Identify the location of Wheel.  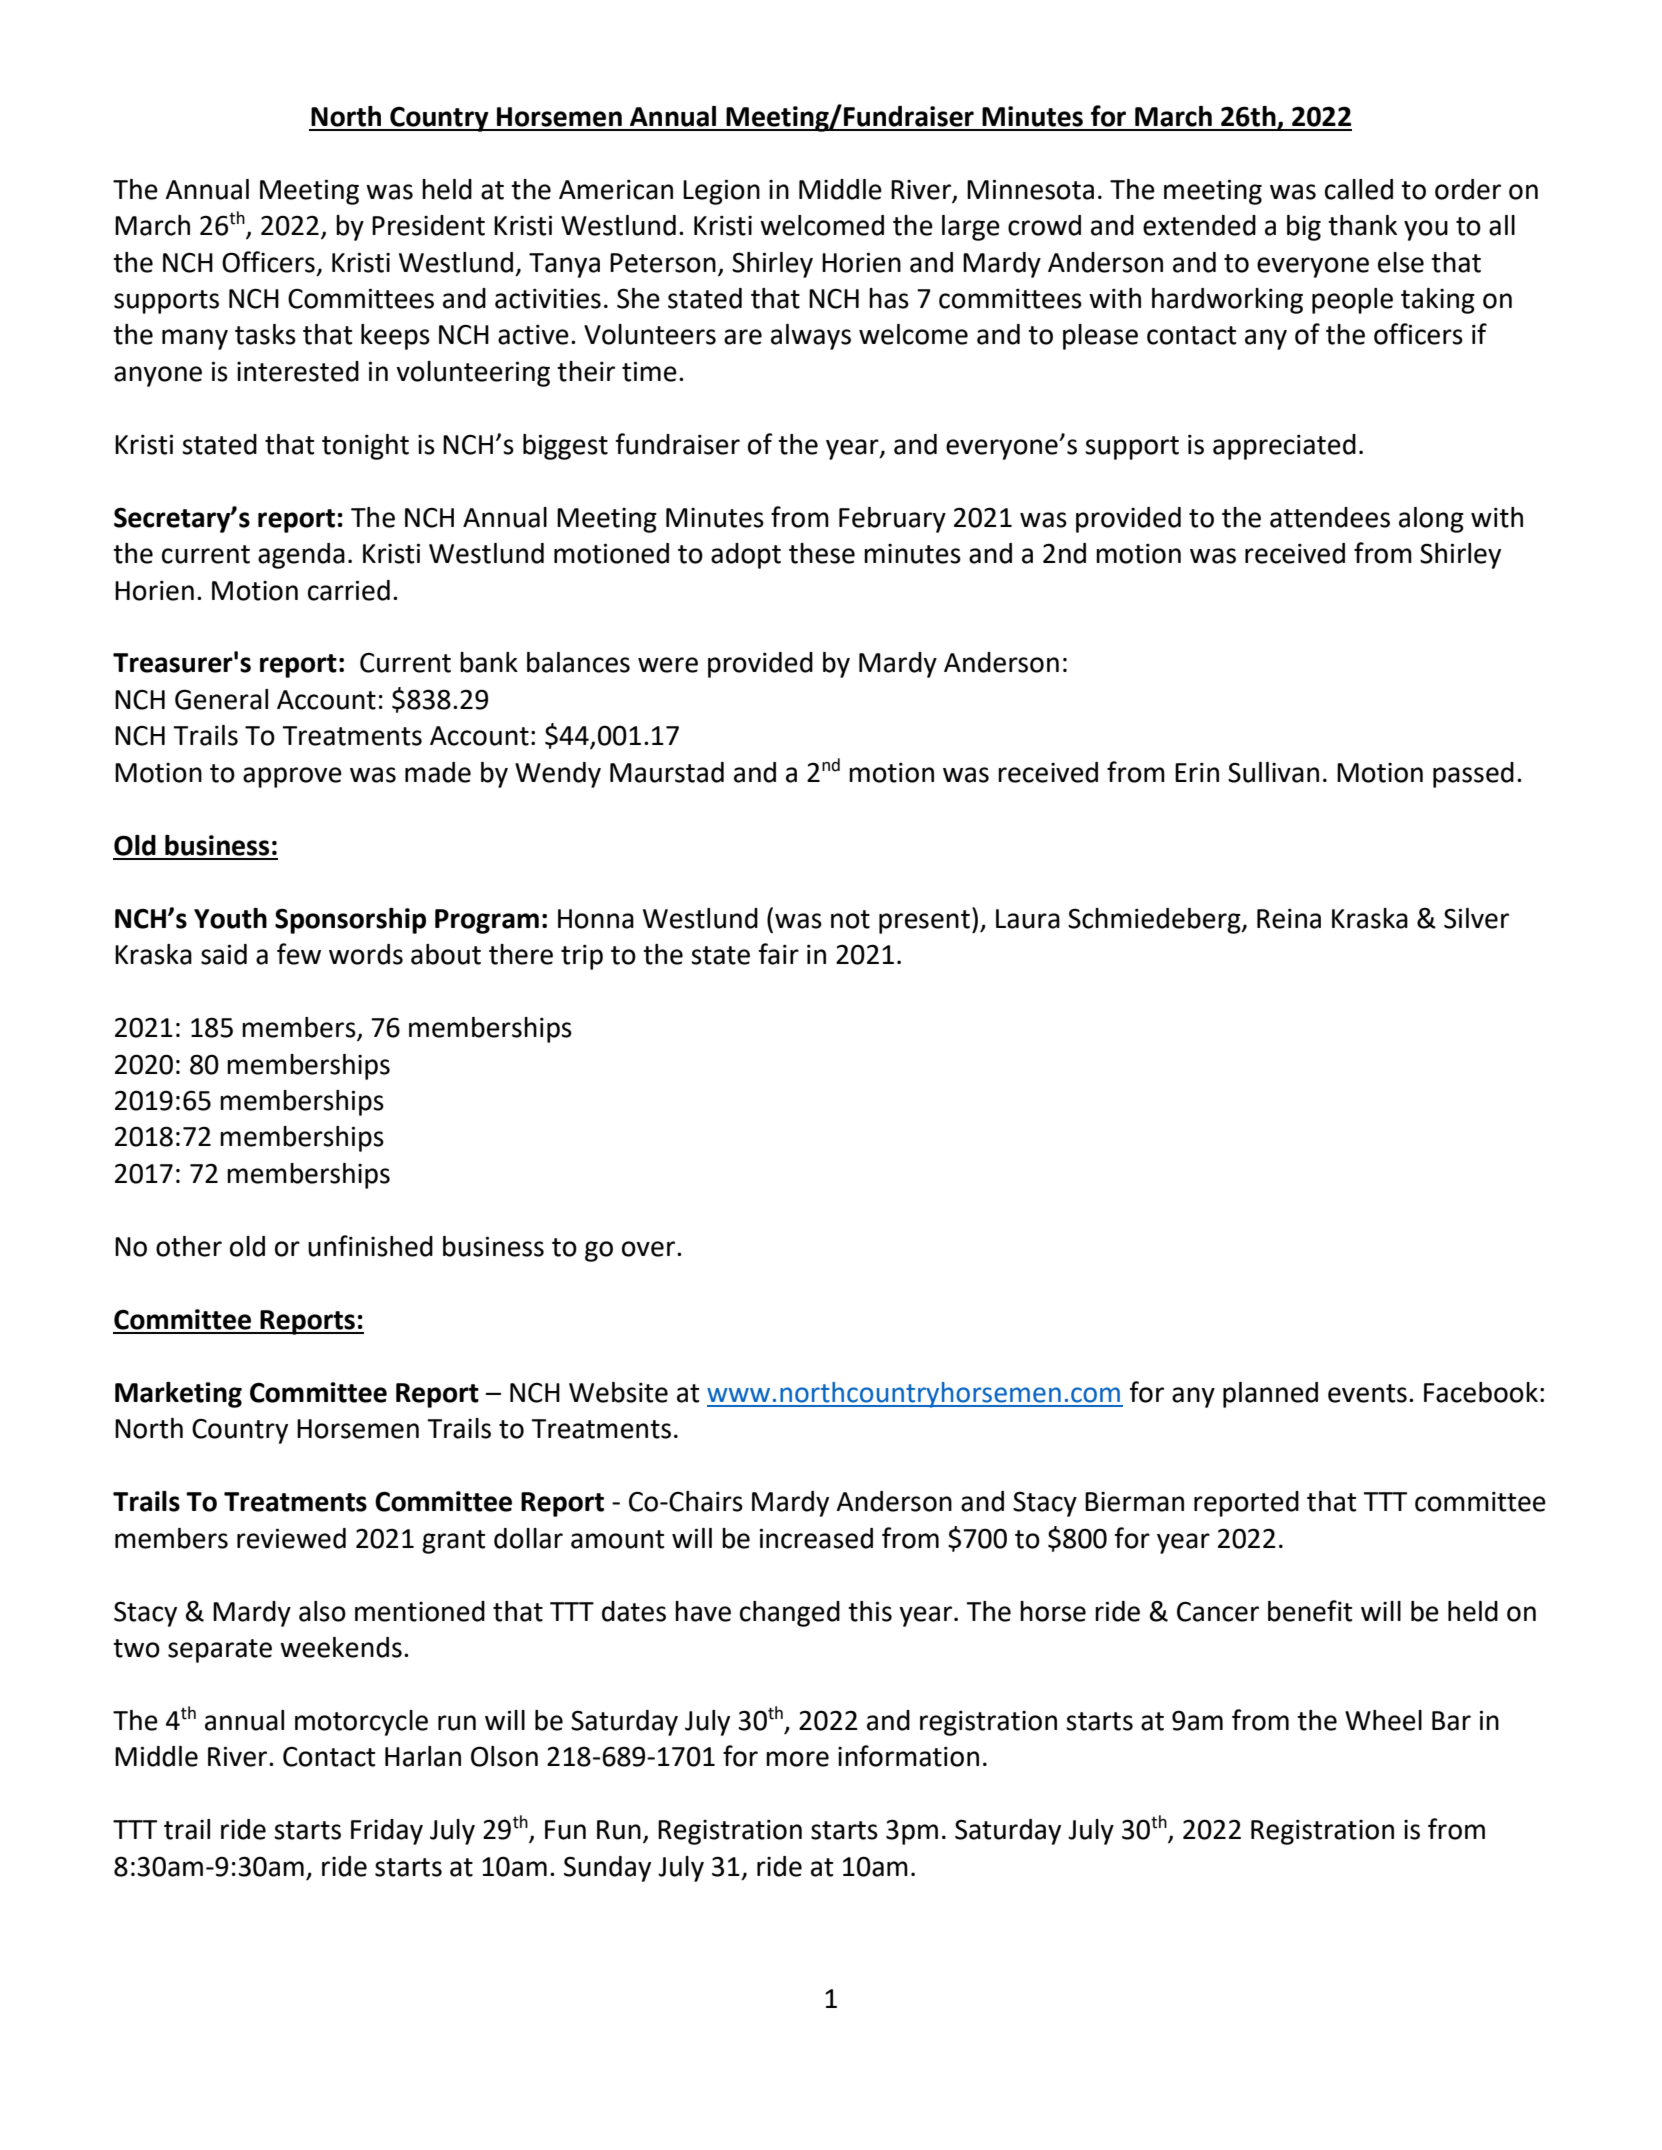
(1383, 1720).
